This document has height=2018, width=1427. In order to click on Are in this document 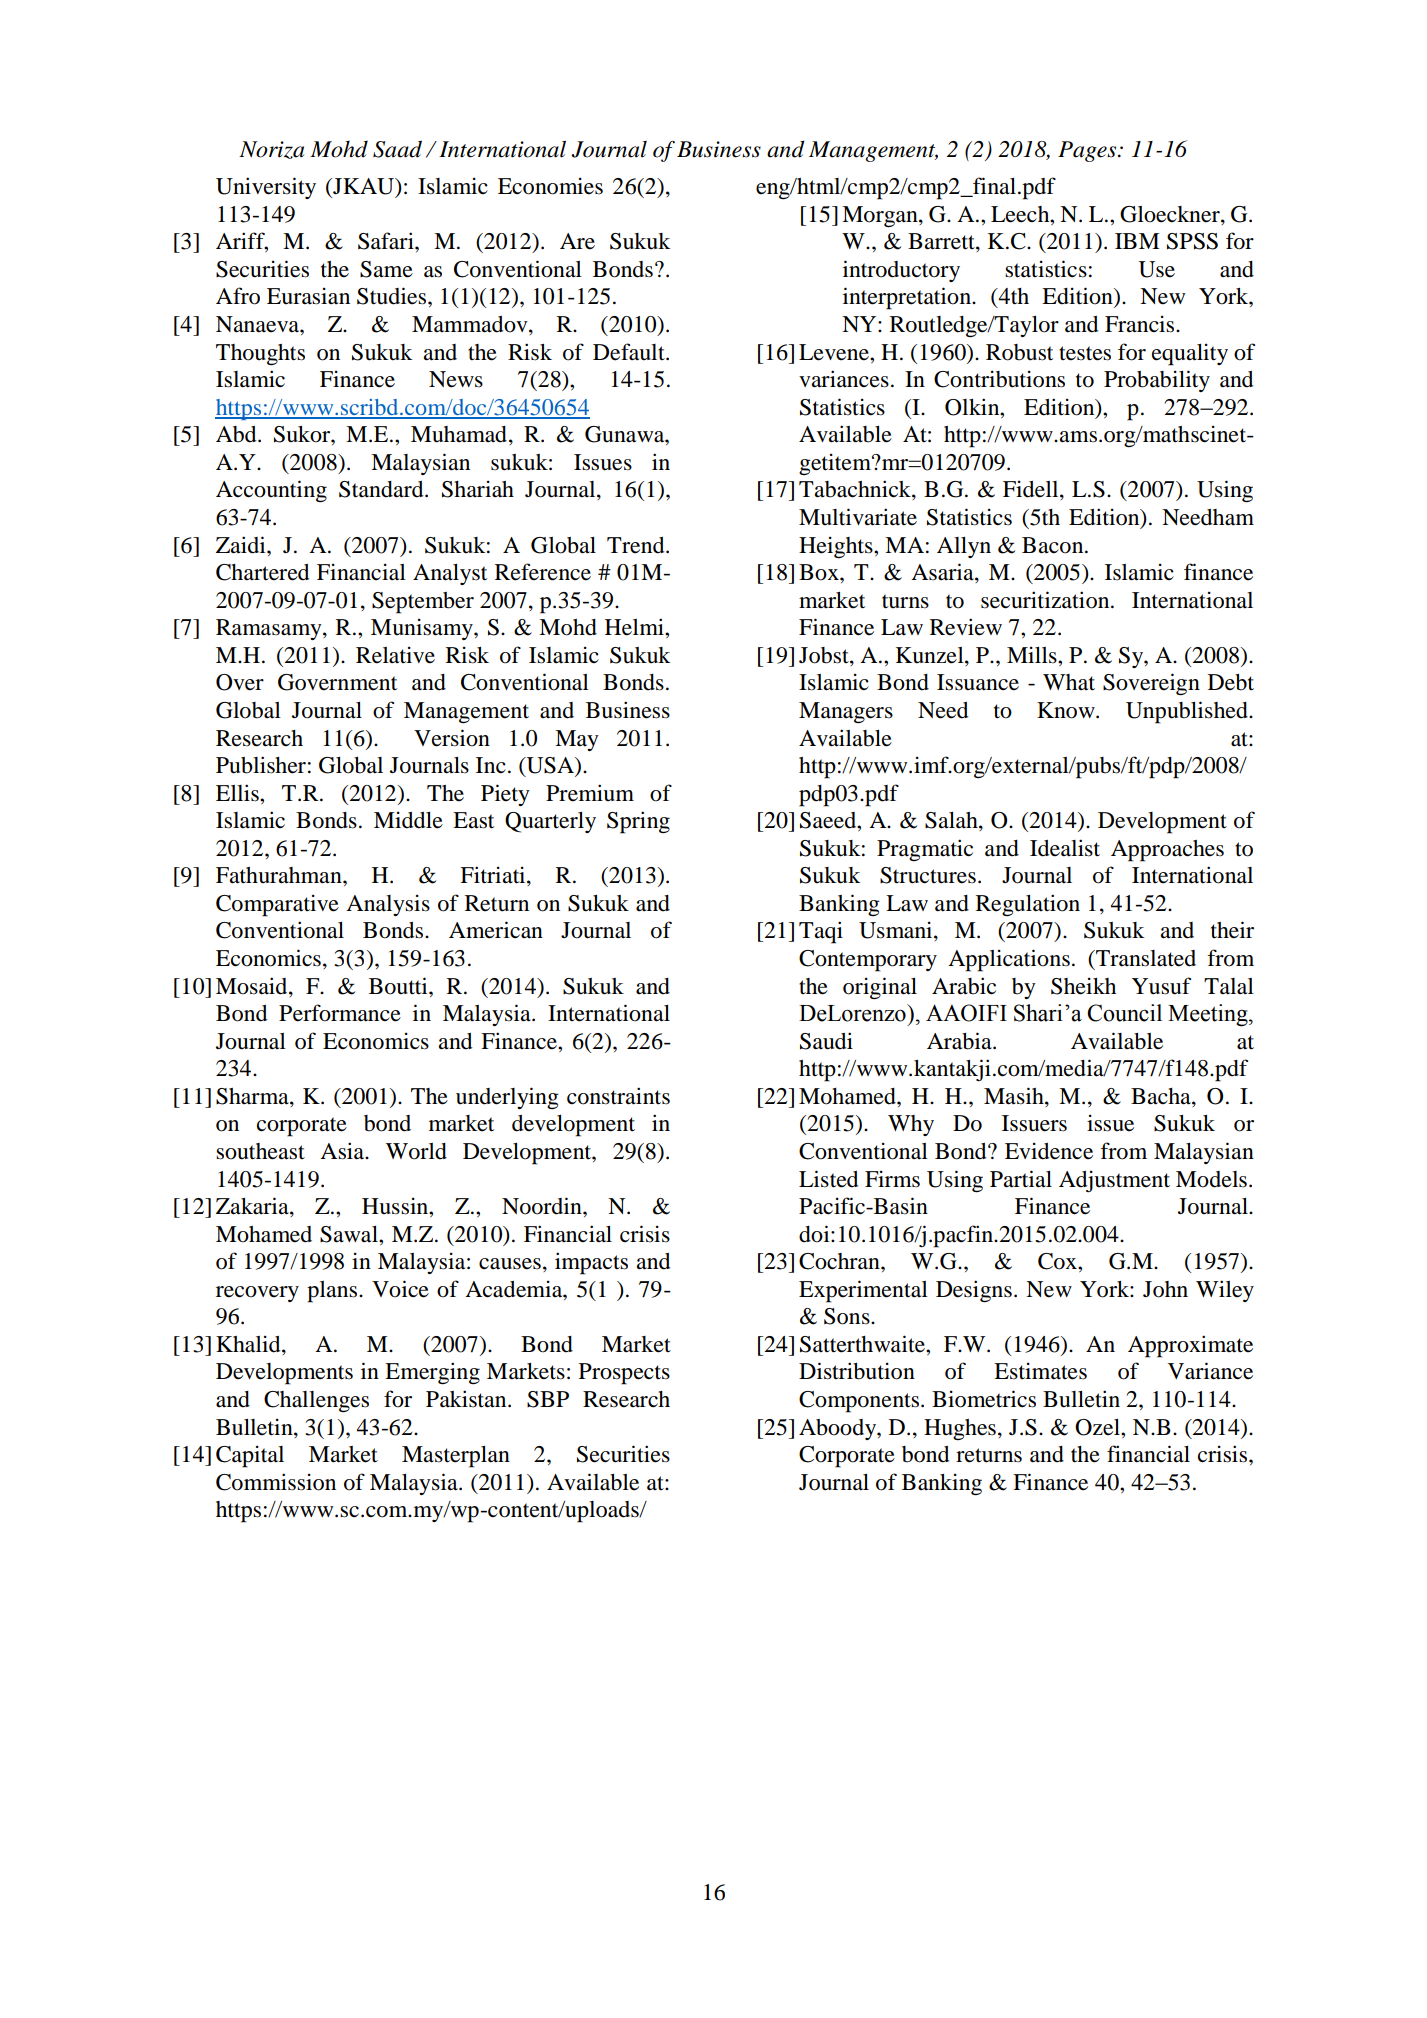, I will do `click(577, 241)`.
